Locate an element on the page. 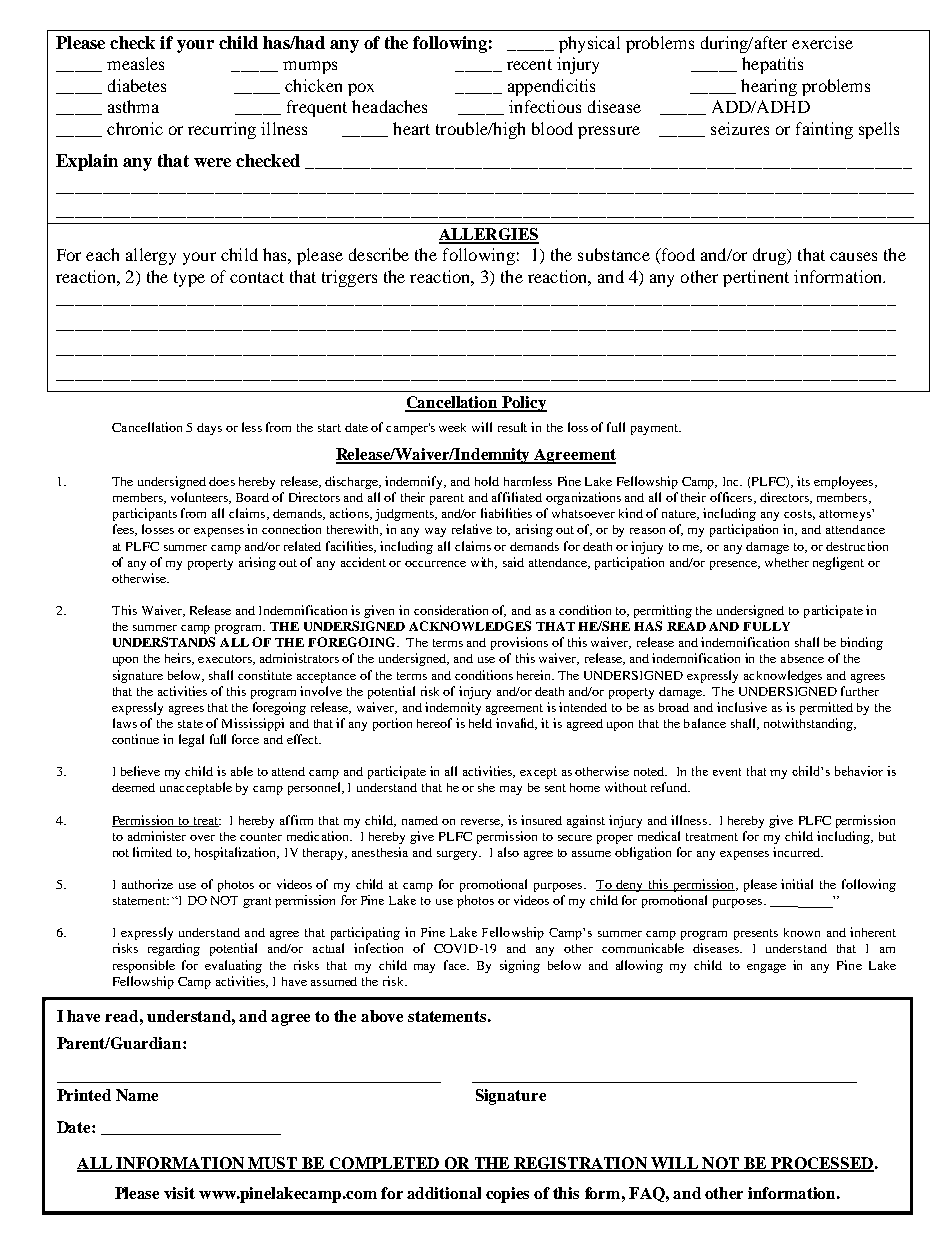  hepatitis is located at coordinates (772, 65).
